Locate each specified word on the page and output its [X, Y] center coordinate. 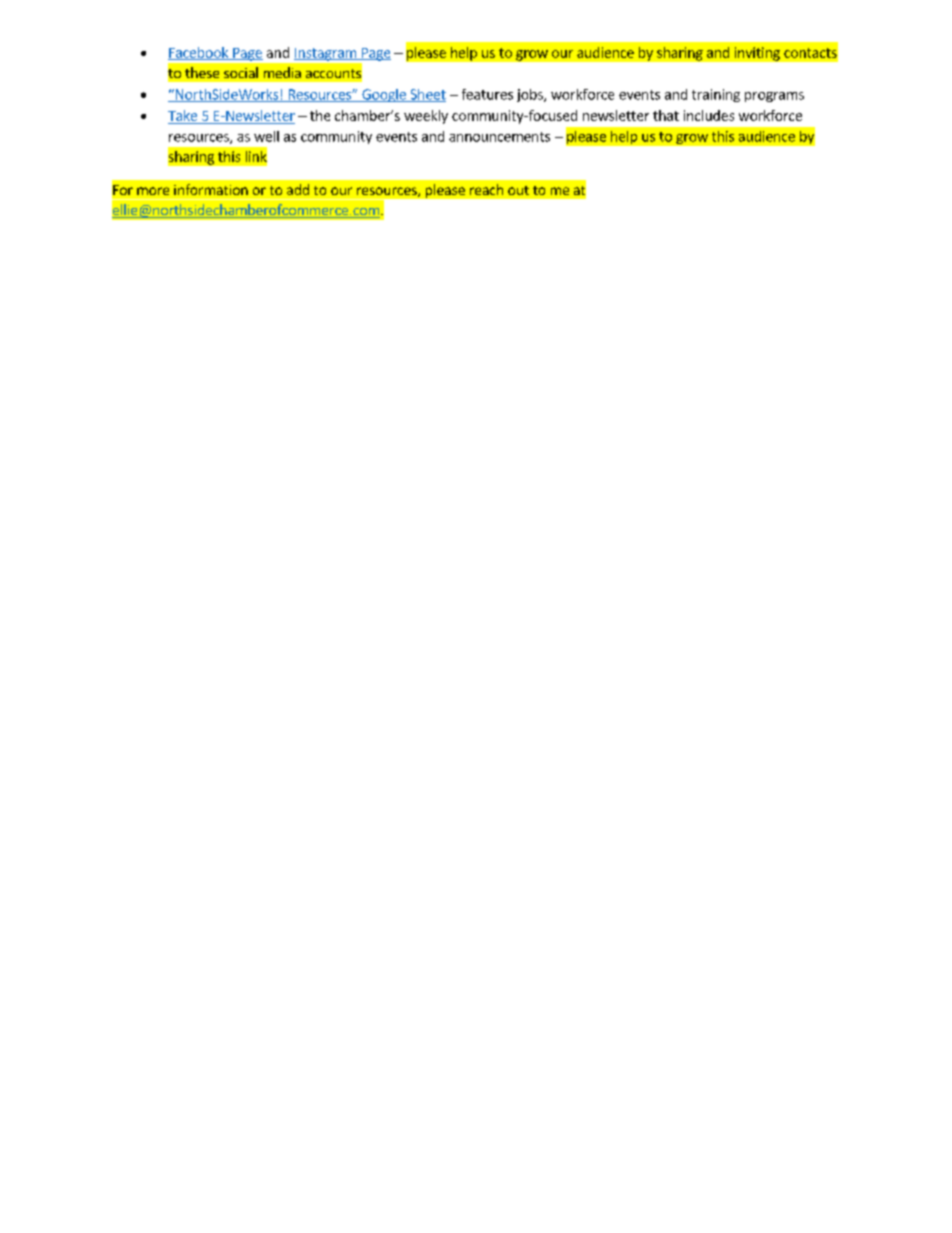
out [518, 190]
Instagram [326, 54]
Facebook [199, 53]
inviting [757, 54]
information [211, 189]
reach [486, 189]
